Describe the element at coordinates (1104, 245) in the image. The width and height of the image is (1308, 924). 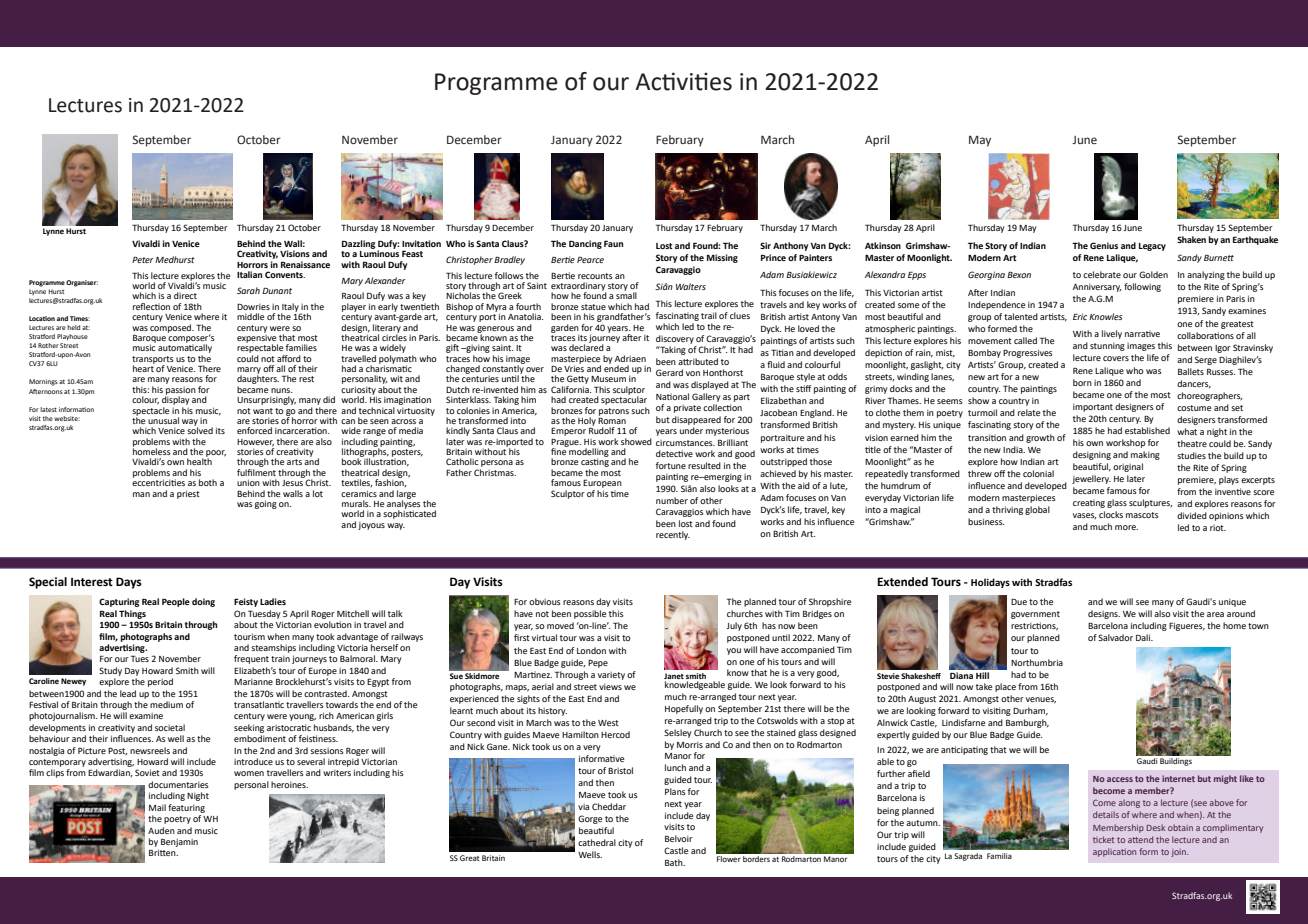
I see `Genius` at that location.
